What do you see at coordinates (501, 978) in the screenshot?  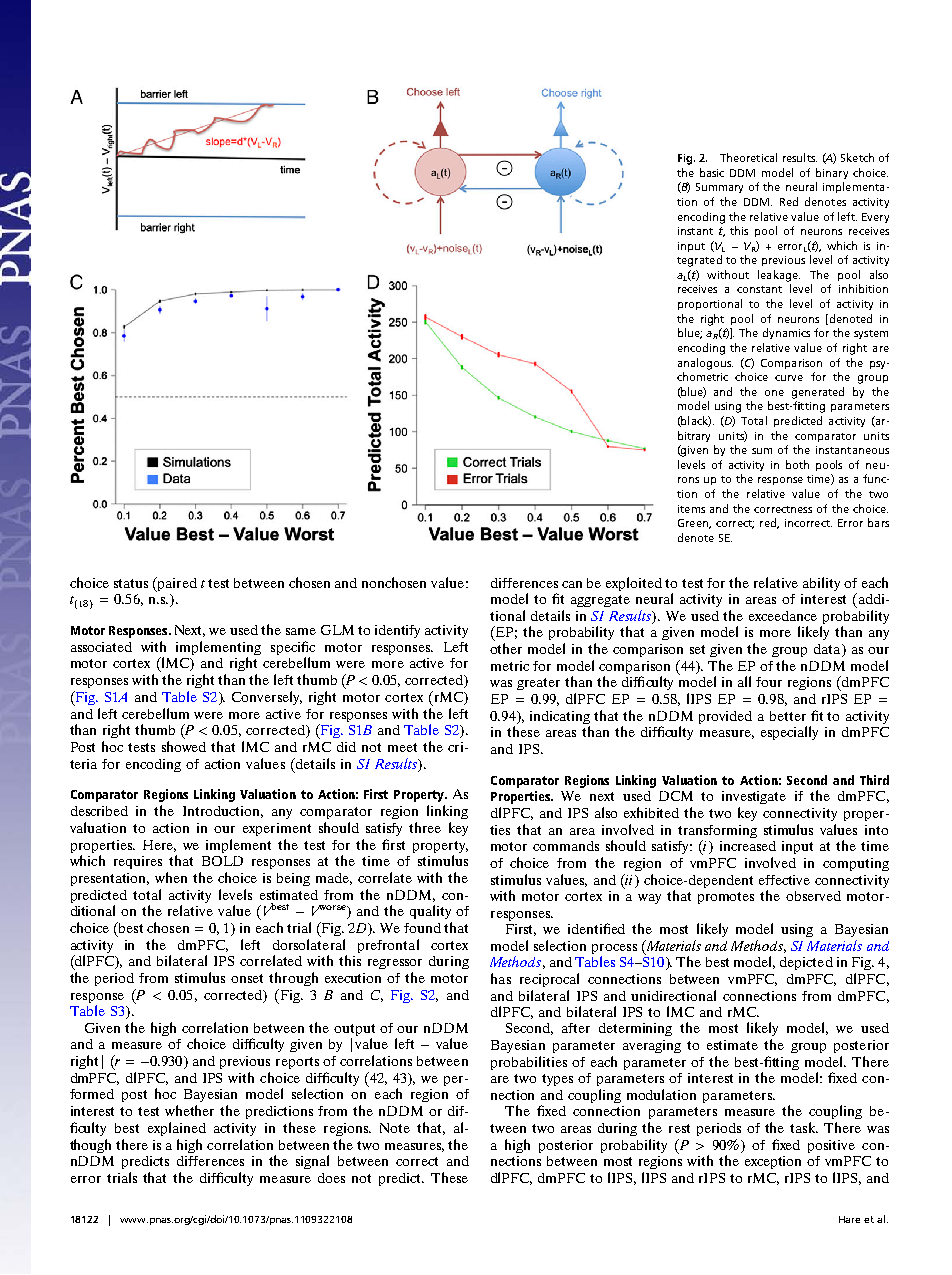 I see `has` at bounding box center [501, 978].
